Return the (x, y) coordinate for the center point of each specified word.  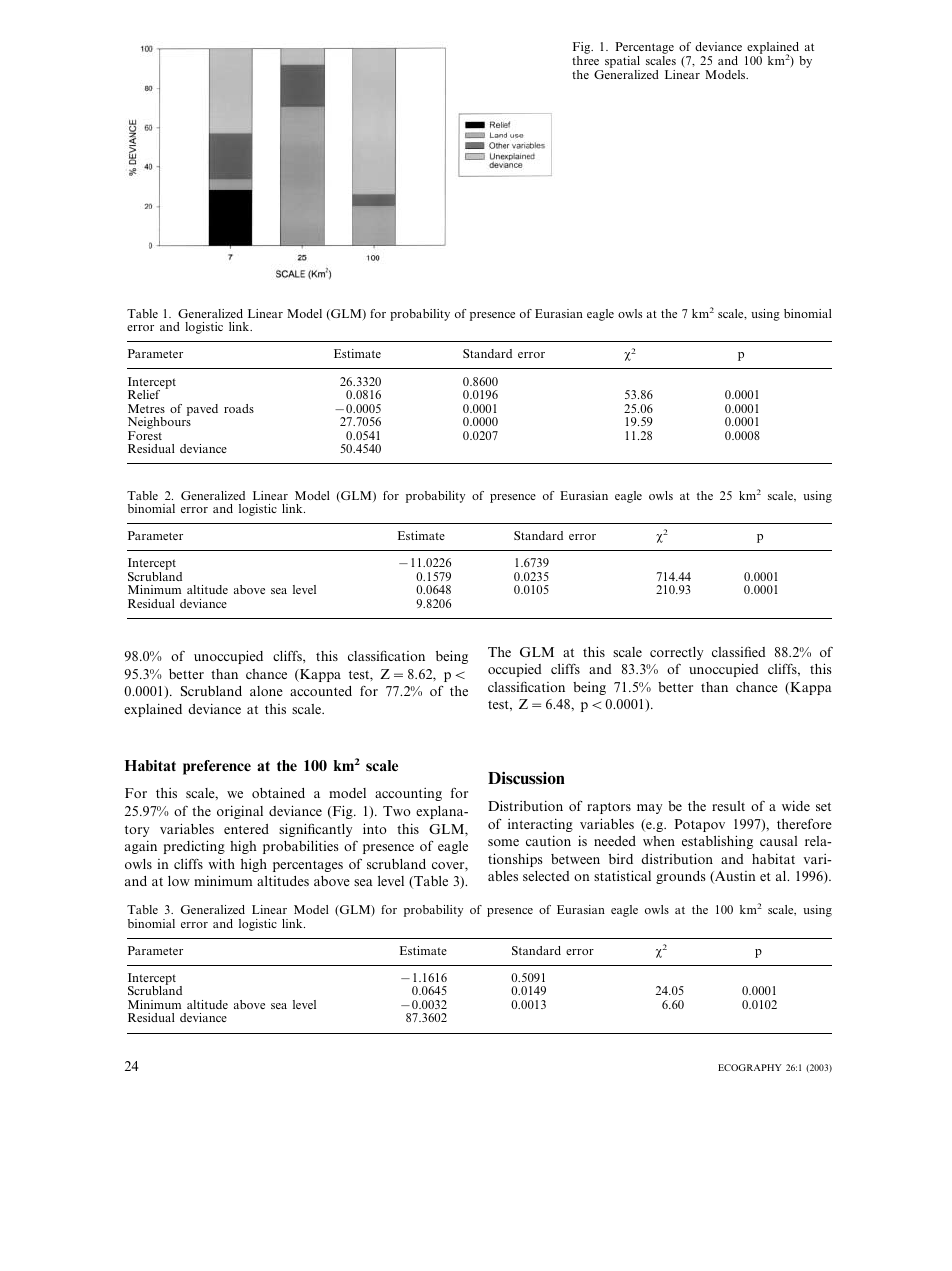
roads (239, 408)
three (585, 60)
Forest (145, 435)
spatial (622, 63)
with (221, 863)
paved (202, 410)
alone (266, 691)
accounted (321, 691)
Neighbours (159, 423)
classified (739, 651)
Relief (144, 394)
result (728, 806)
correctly (676, 653)
